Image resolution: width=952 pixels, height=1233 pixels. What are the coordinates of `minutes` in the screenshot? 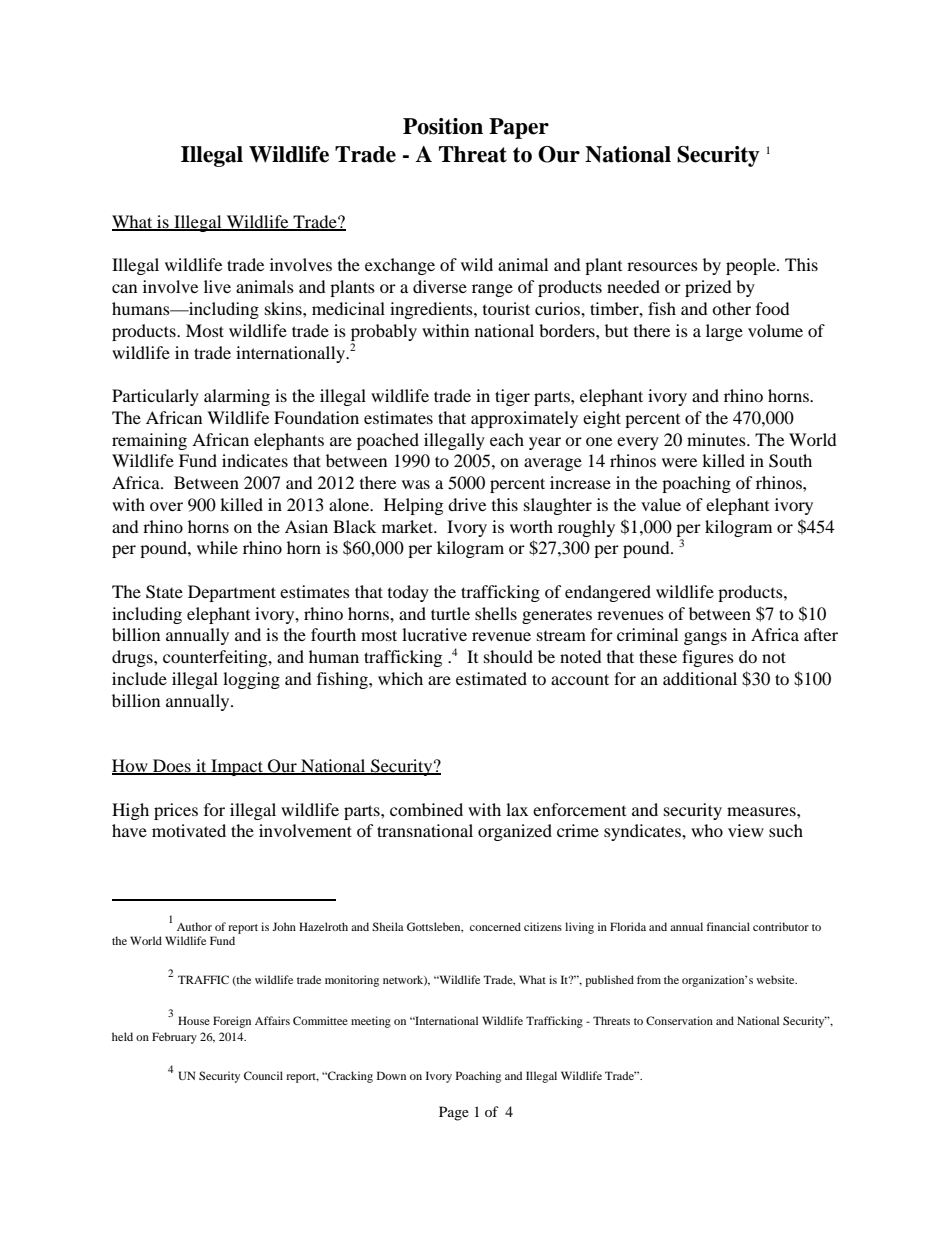 It's located at (717, 439).
